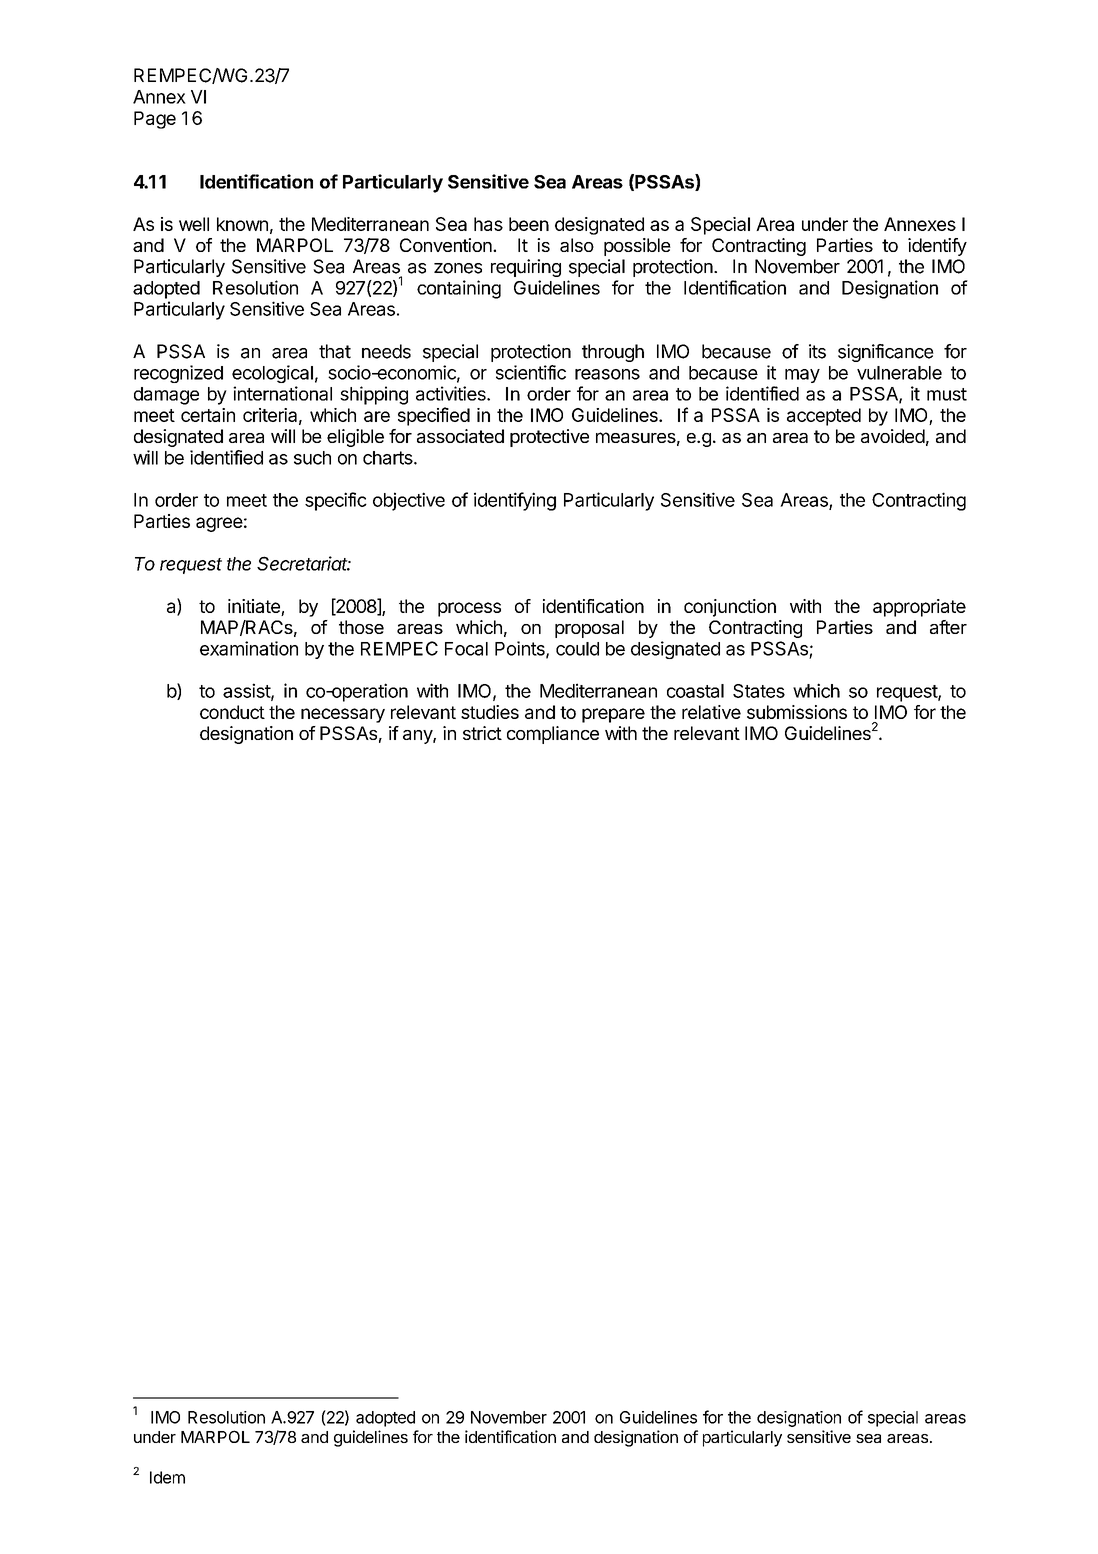 The width and height of the image is (1098, 1554). Describe the element at coordinates (797, 712) in the image. I see `submissions` at that location.
